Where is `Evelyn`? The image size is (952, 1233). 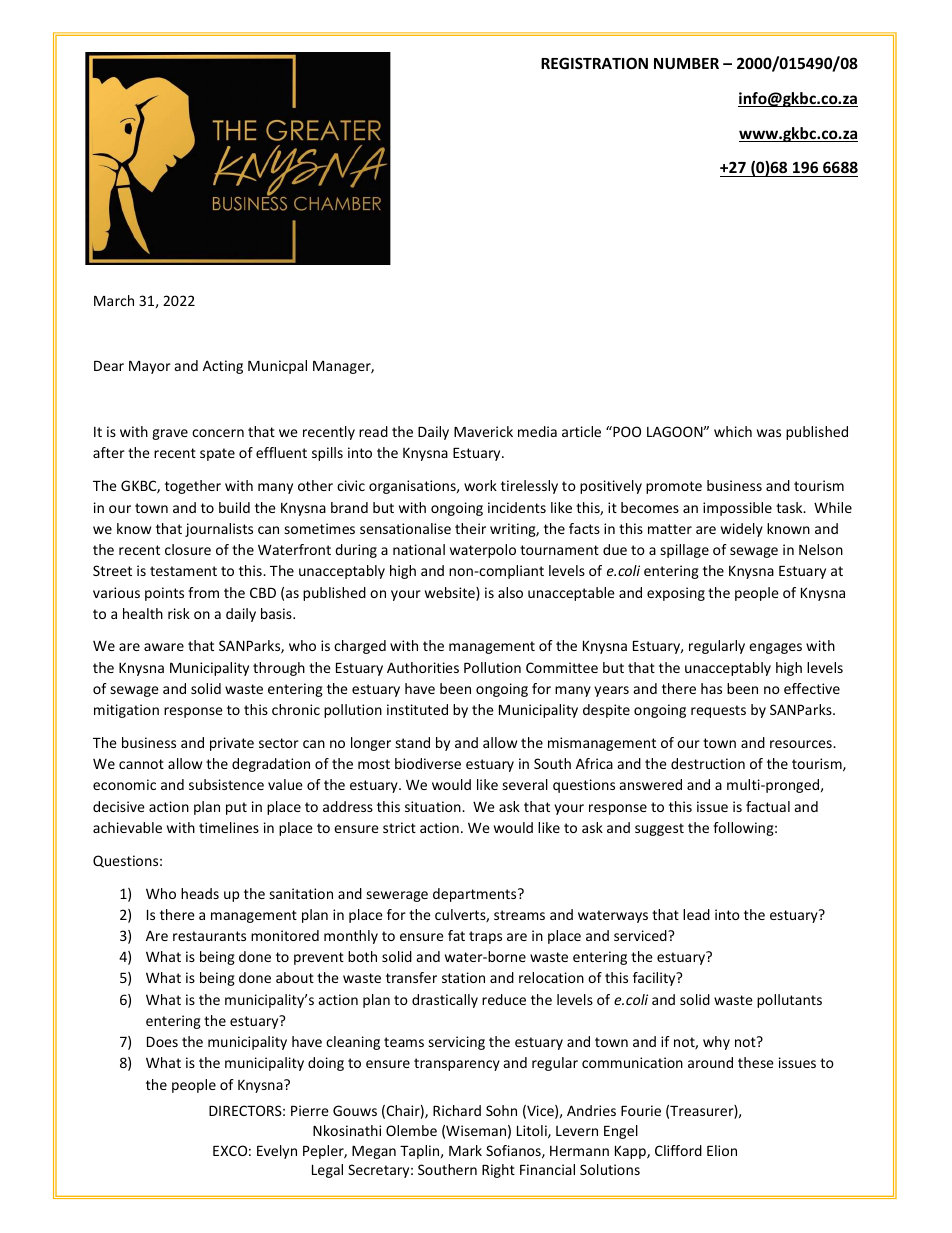 Evelyn is located at coordinates (277, 1152).
